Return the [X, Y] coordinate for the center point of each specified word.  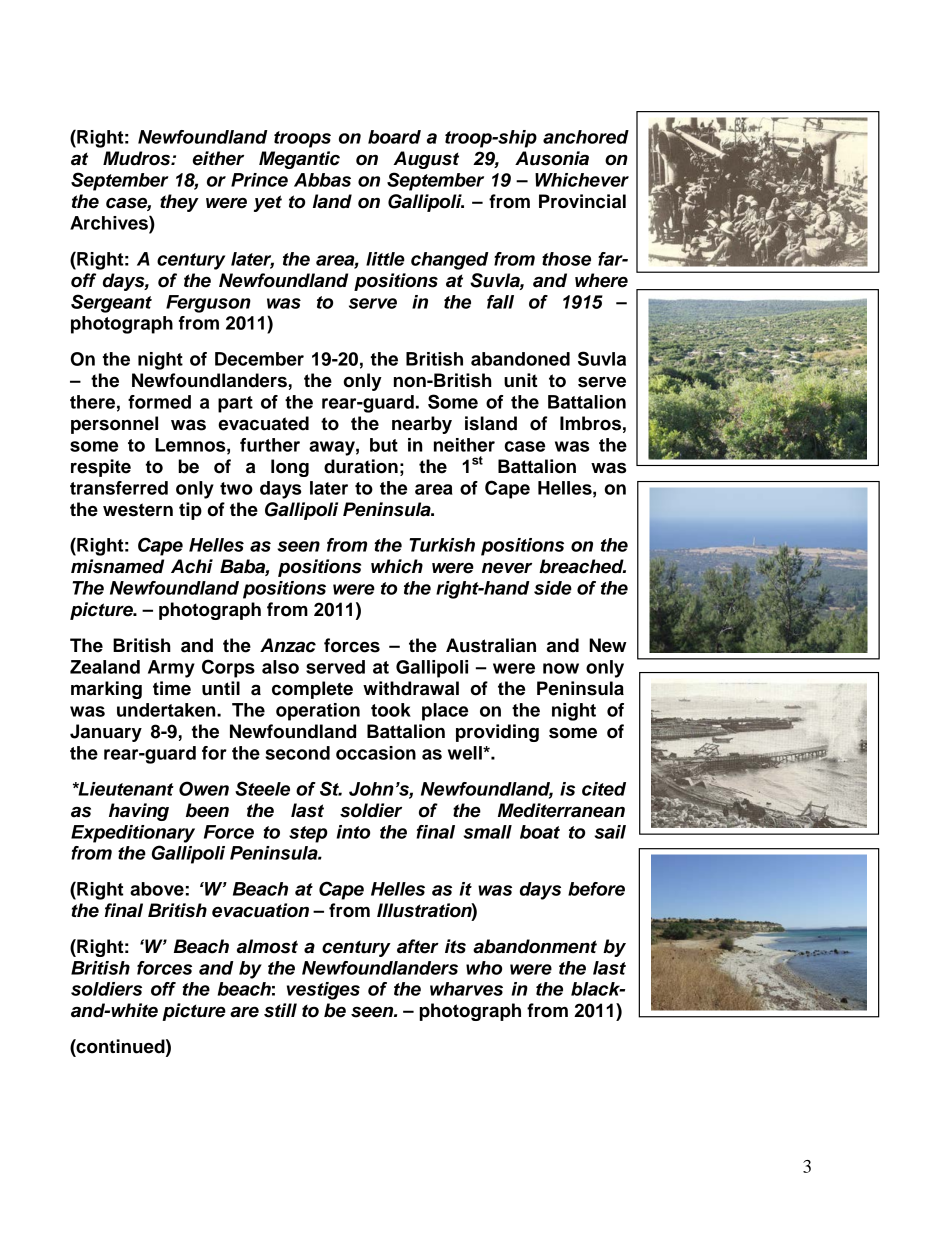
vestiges [323, 991]
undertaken [167, 710]
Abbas [322, 180]
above [157, 889]
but [384, 445]
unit [521, 380]
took [391, 710]
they [179, 203]
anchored [586, 137]
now [561, 668]
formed [159, 402]
